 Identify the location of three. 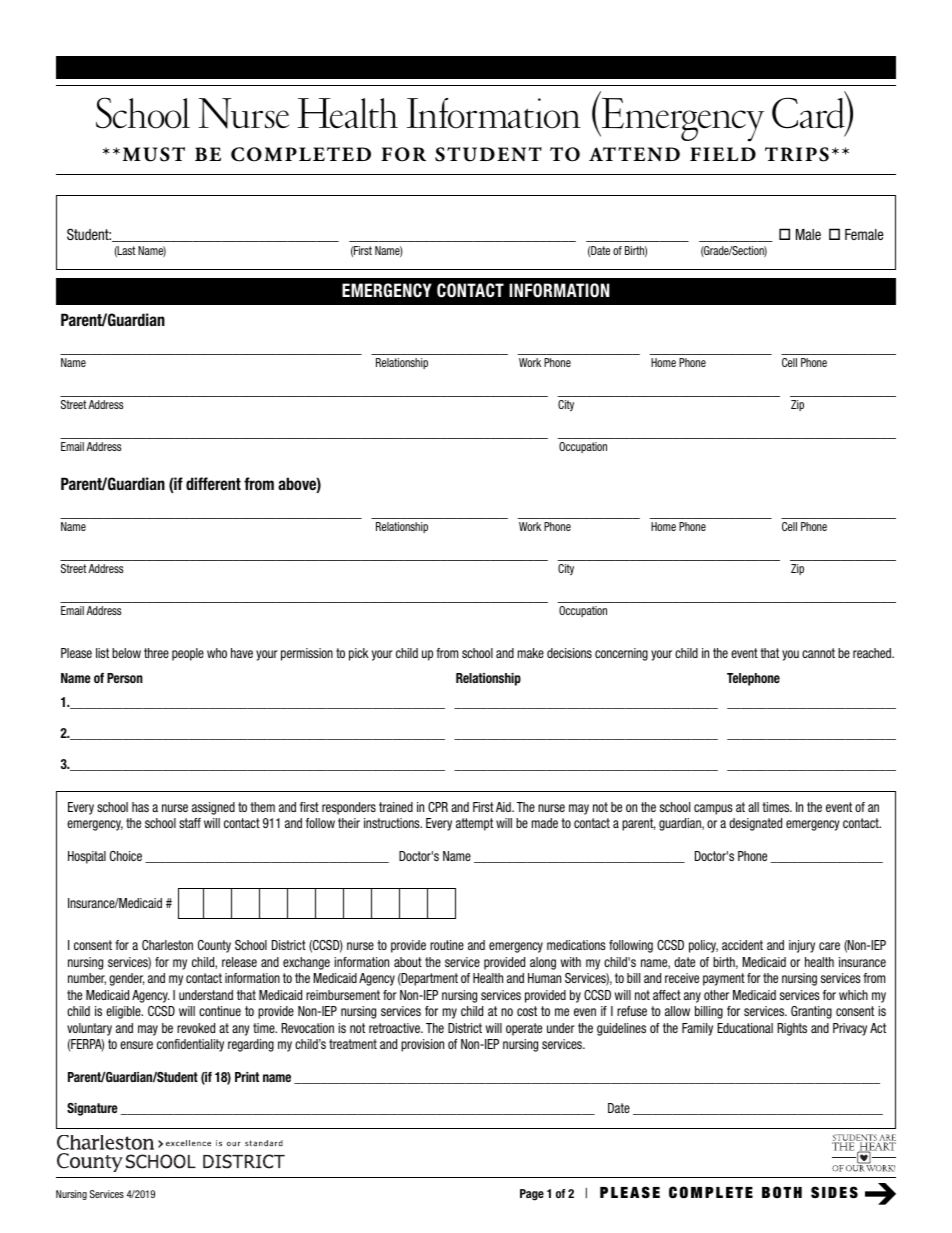
(156, 653).
